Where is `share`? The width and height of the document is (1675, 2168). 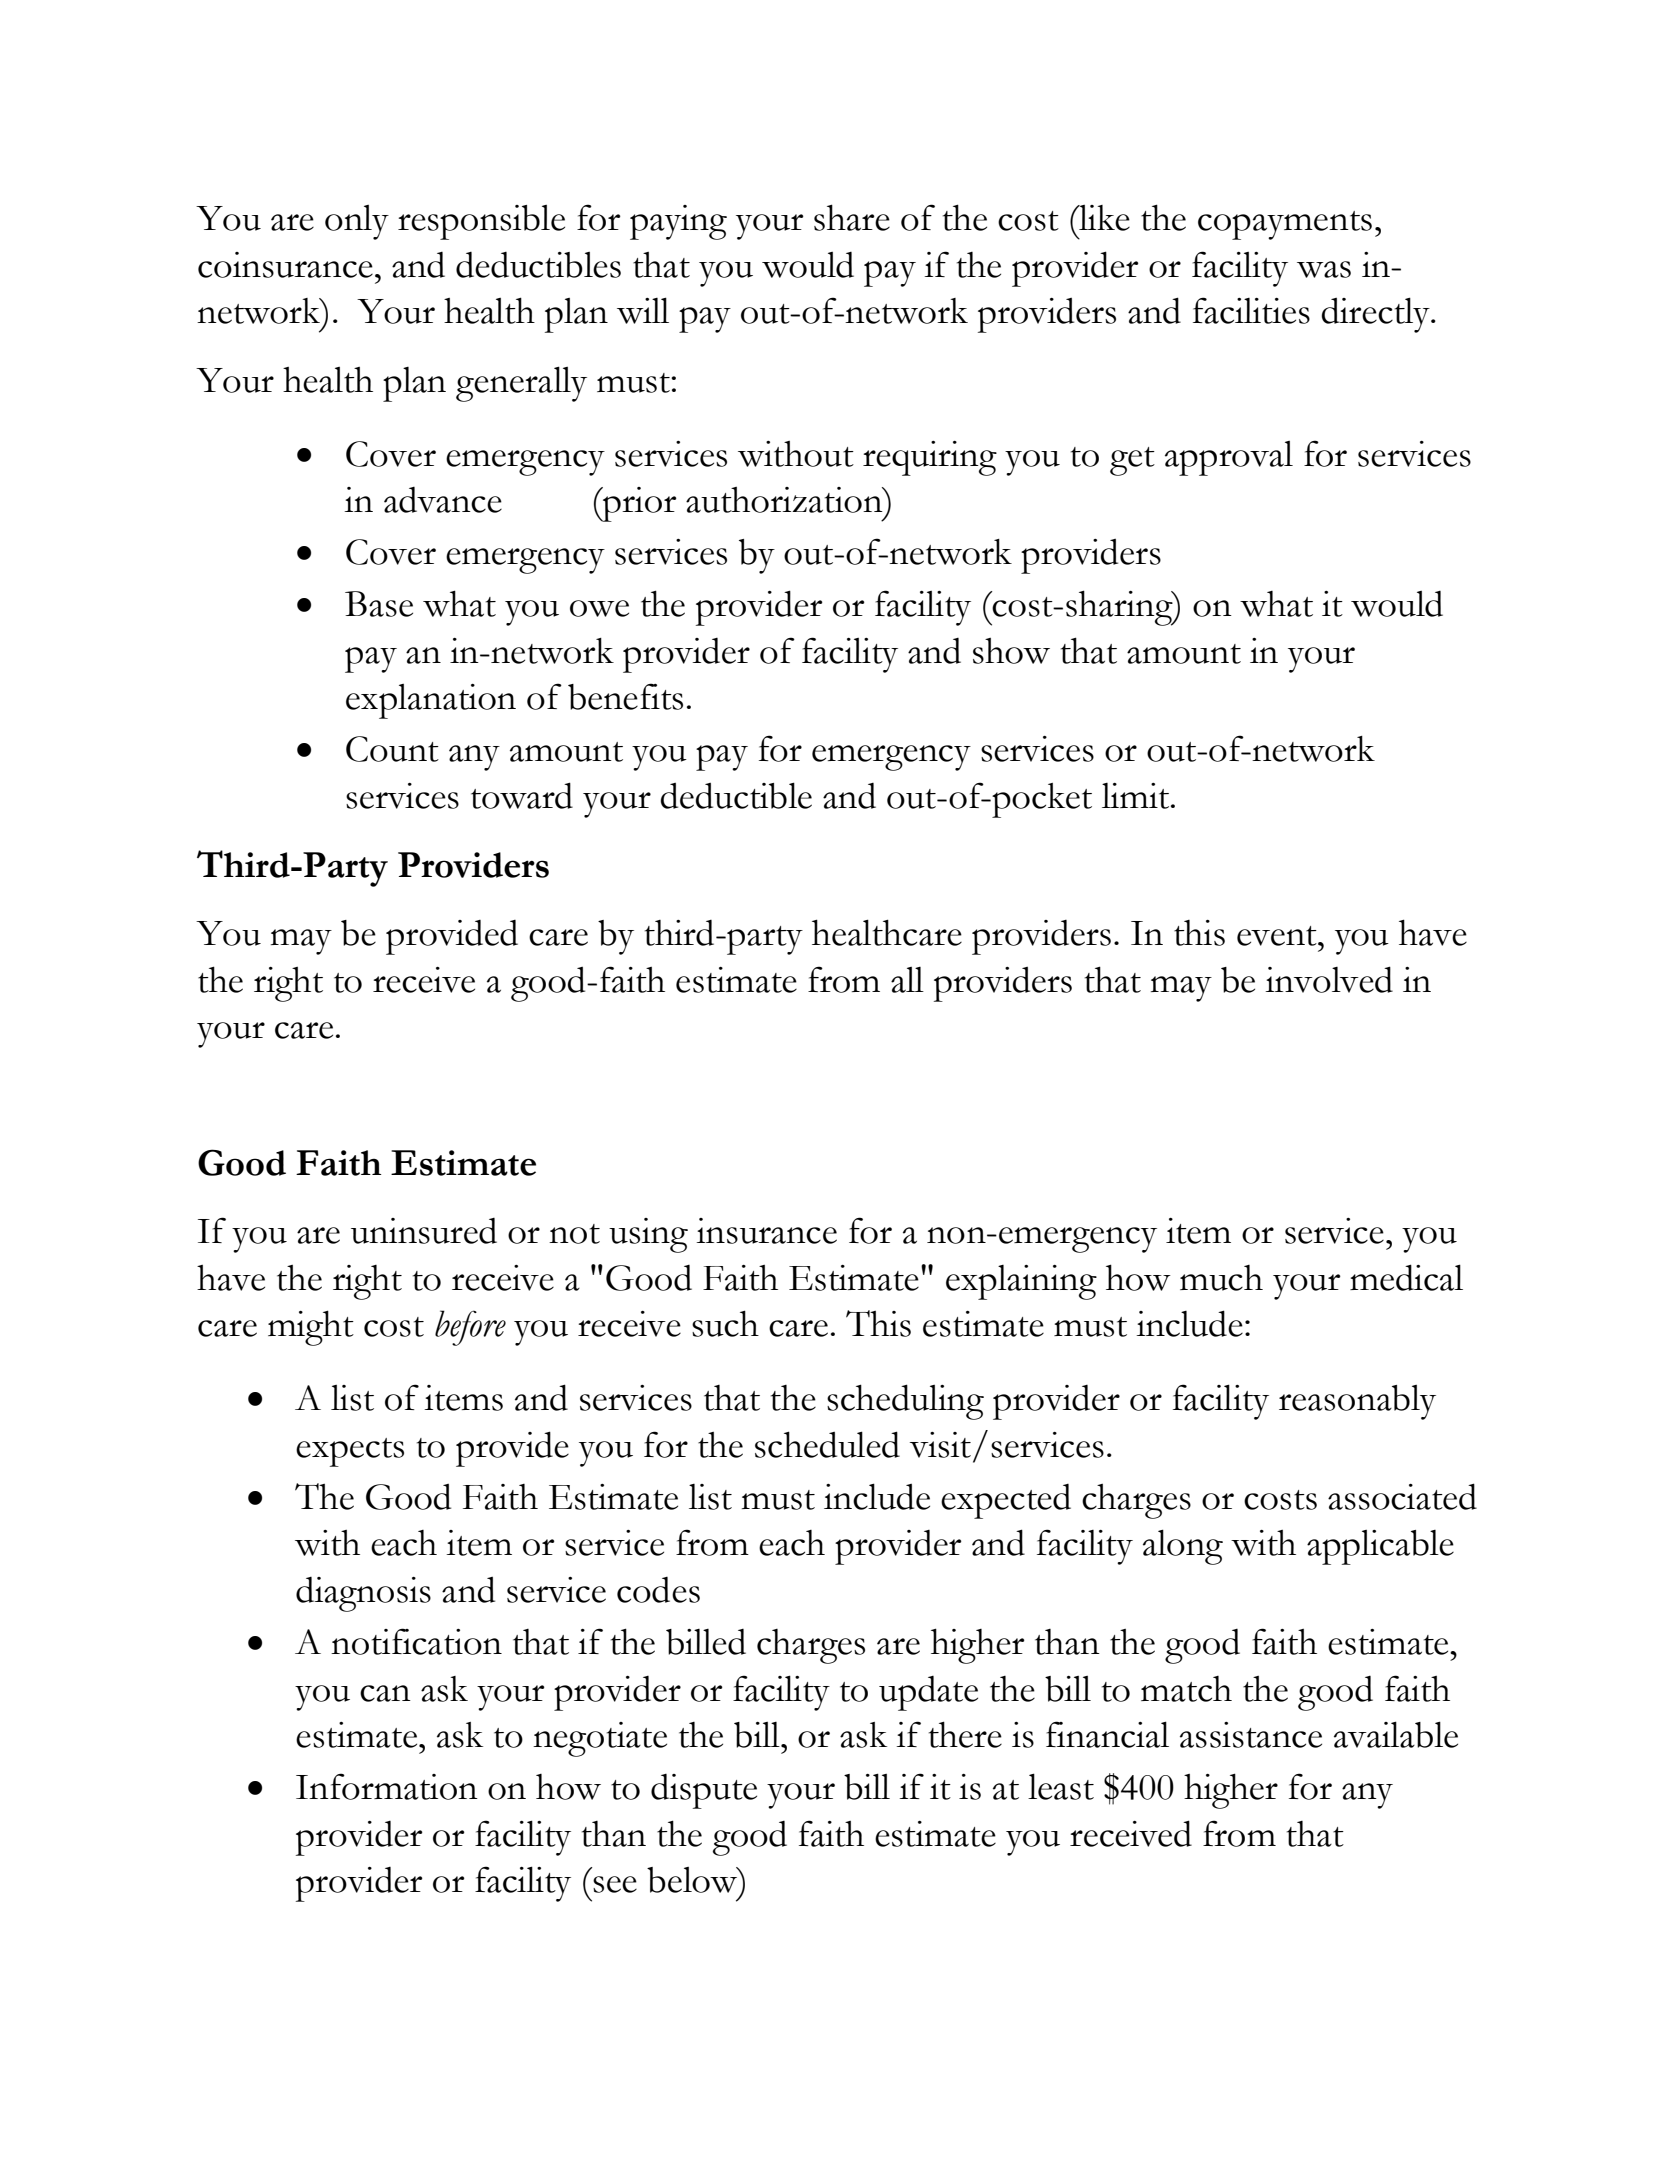
share is located at coordinates (852, 217).
